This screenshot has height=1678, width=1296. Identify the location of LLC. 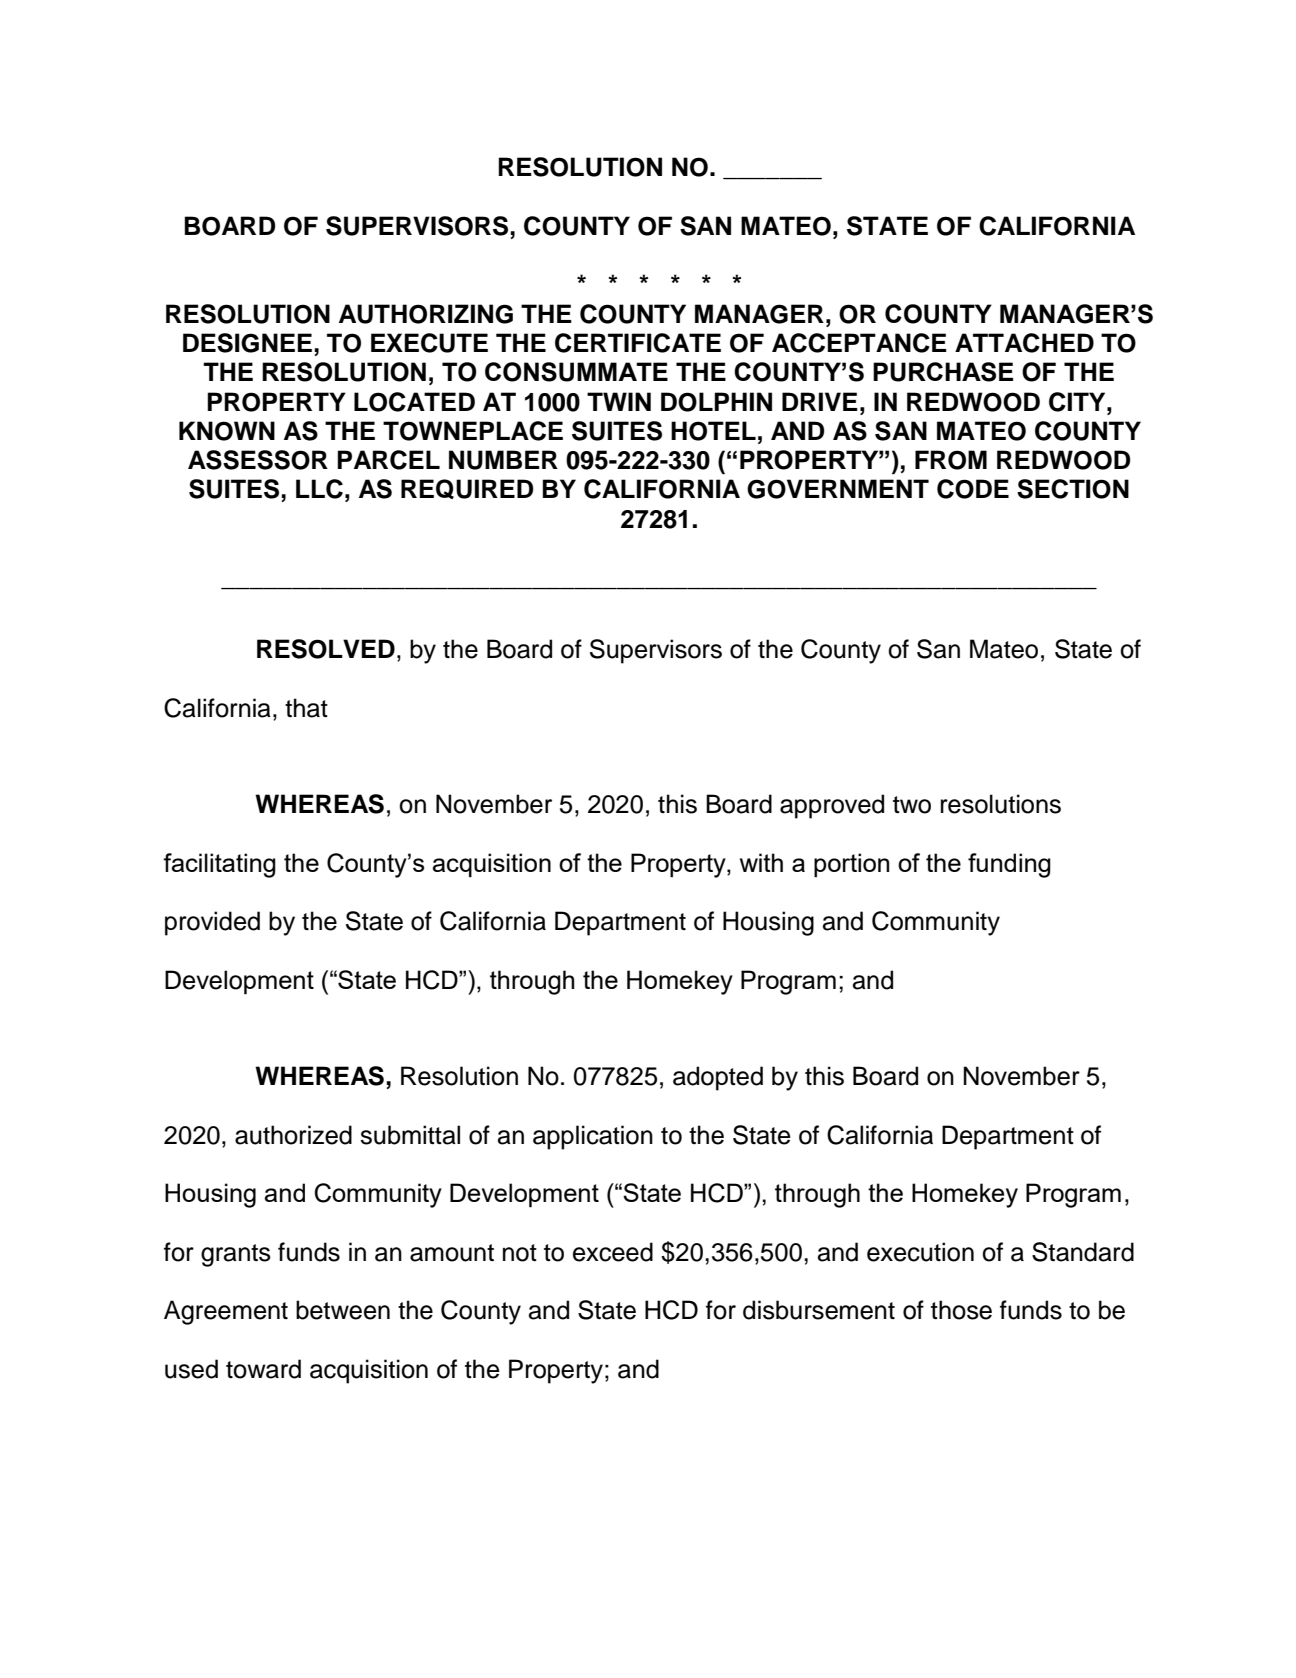
(319, 489).
